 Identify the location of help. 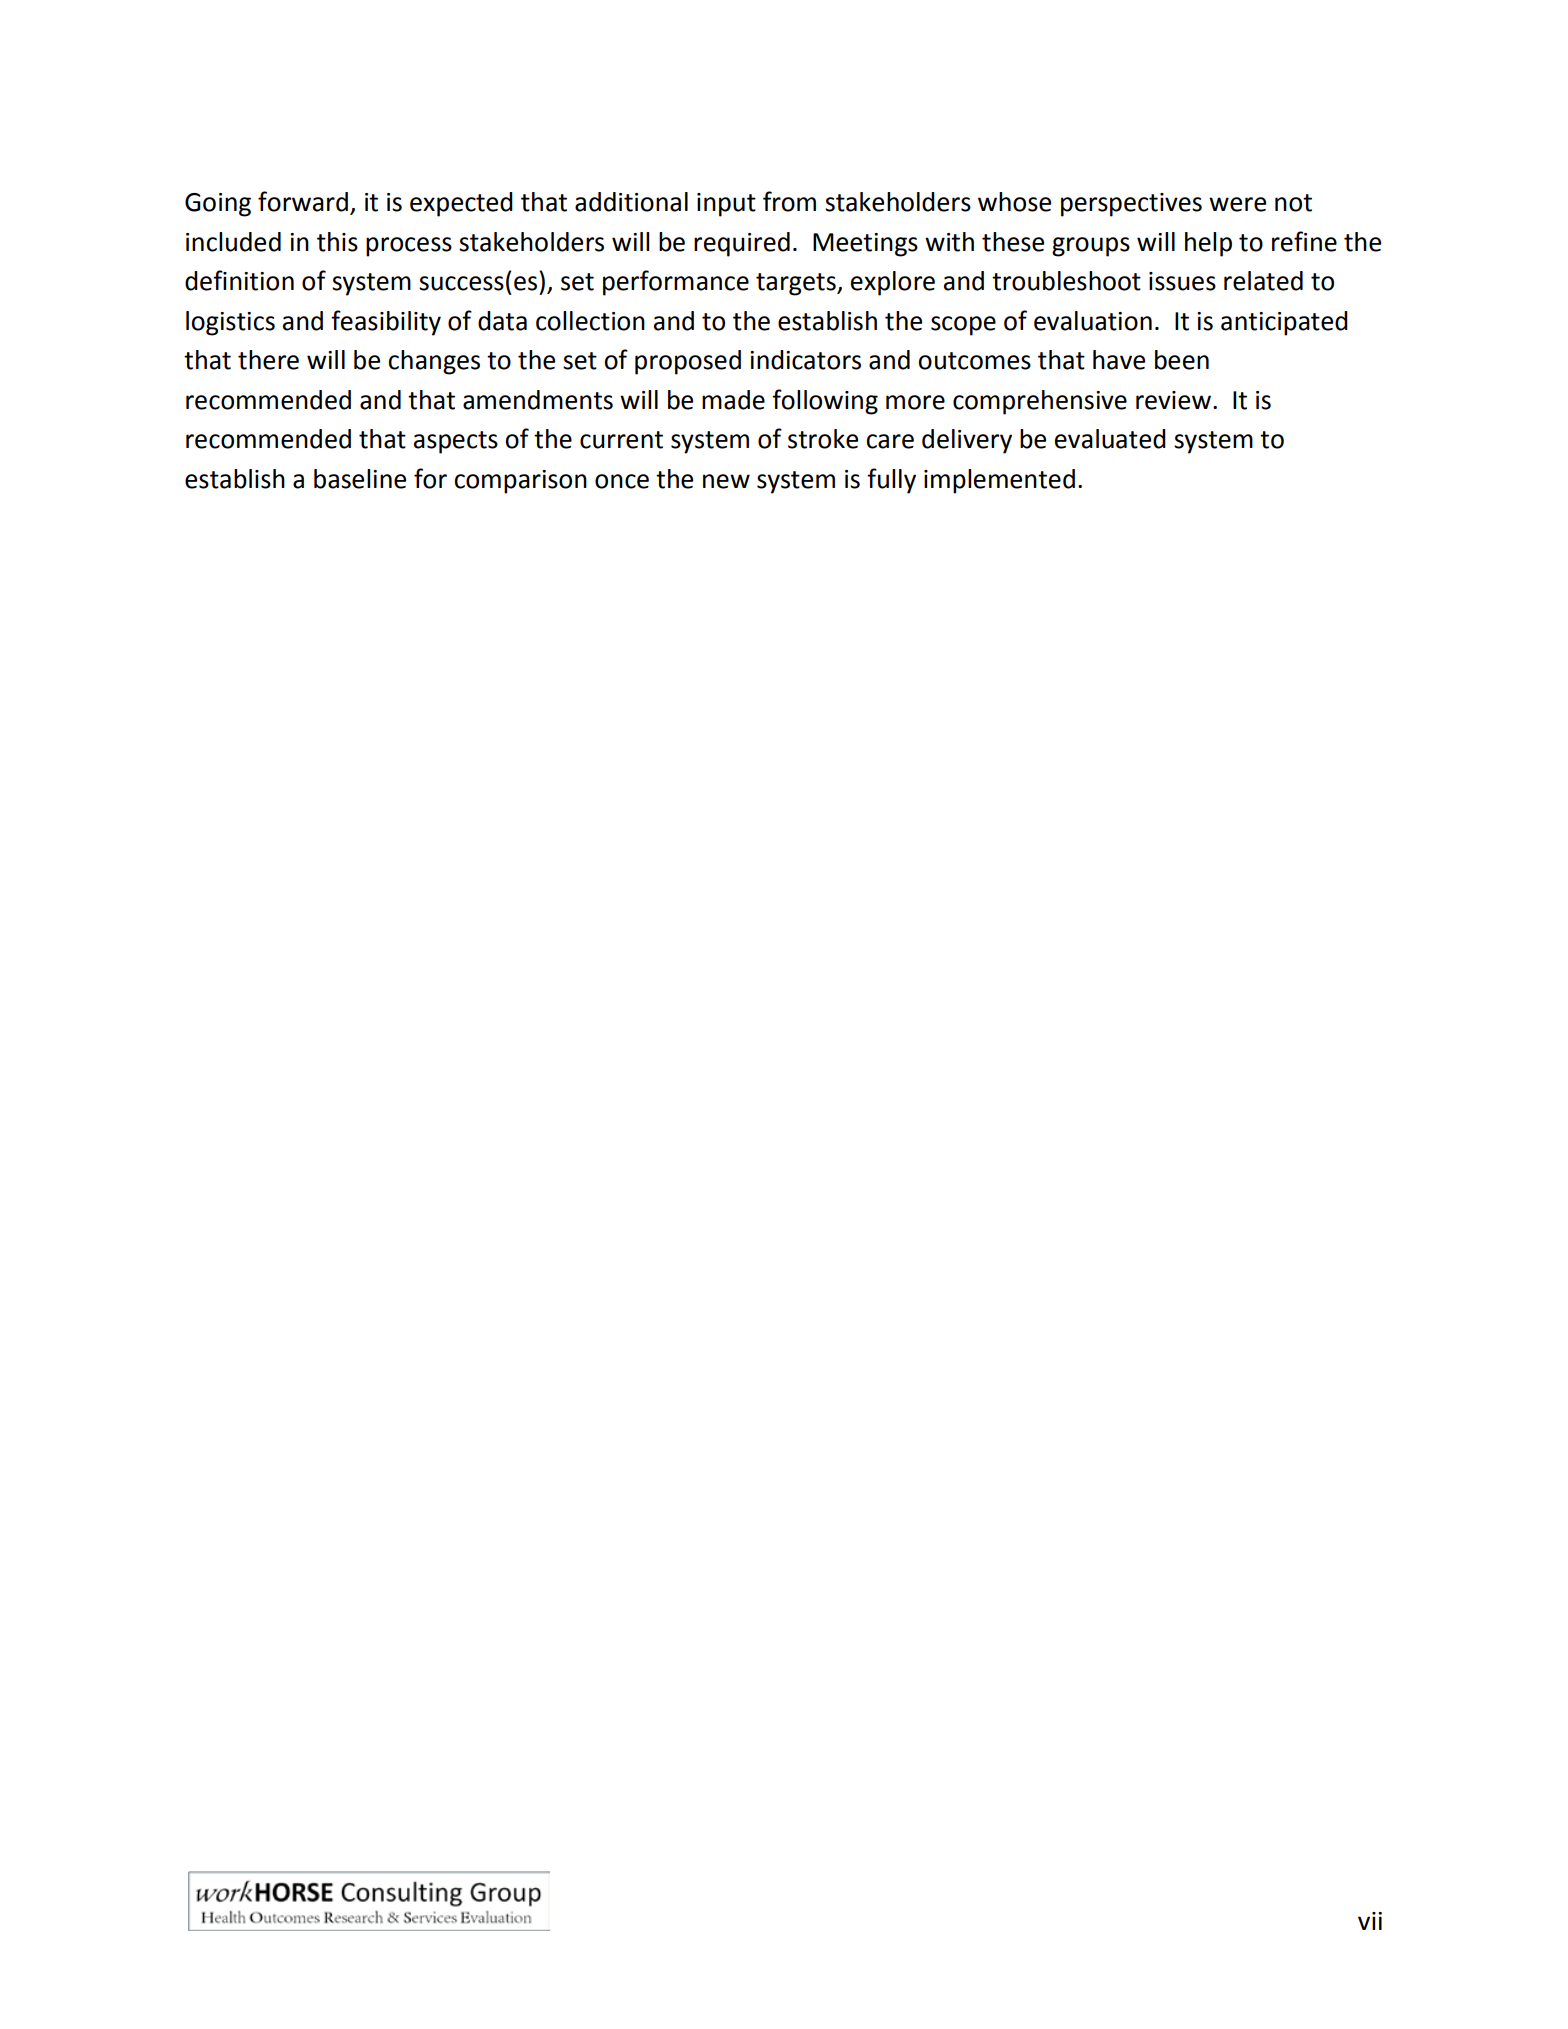
(1208, 244).
